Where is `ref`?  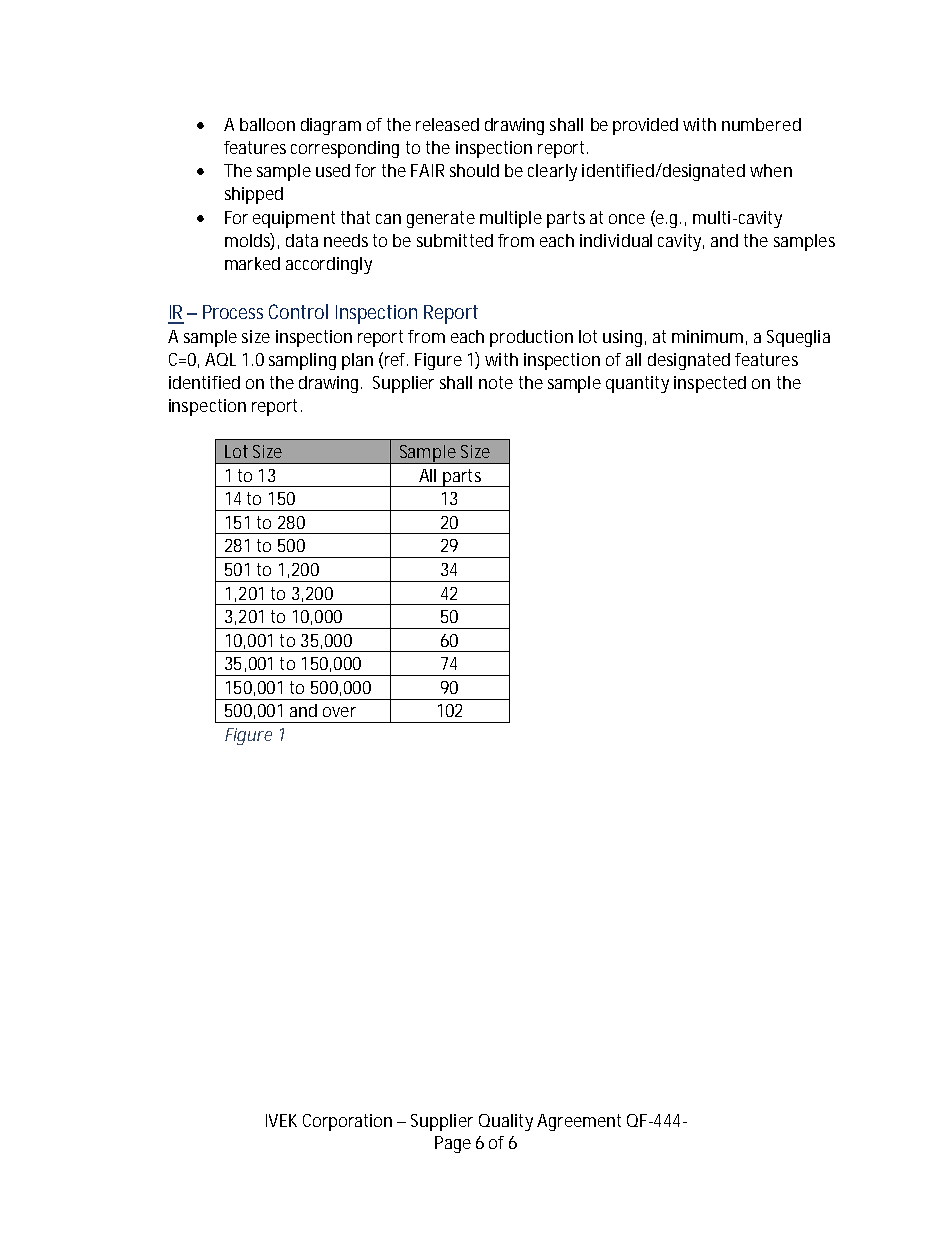 ref is located at coordinates (396, 359).
